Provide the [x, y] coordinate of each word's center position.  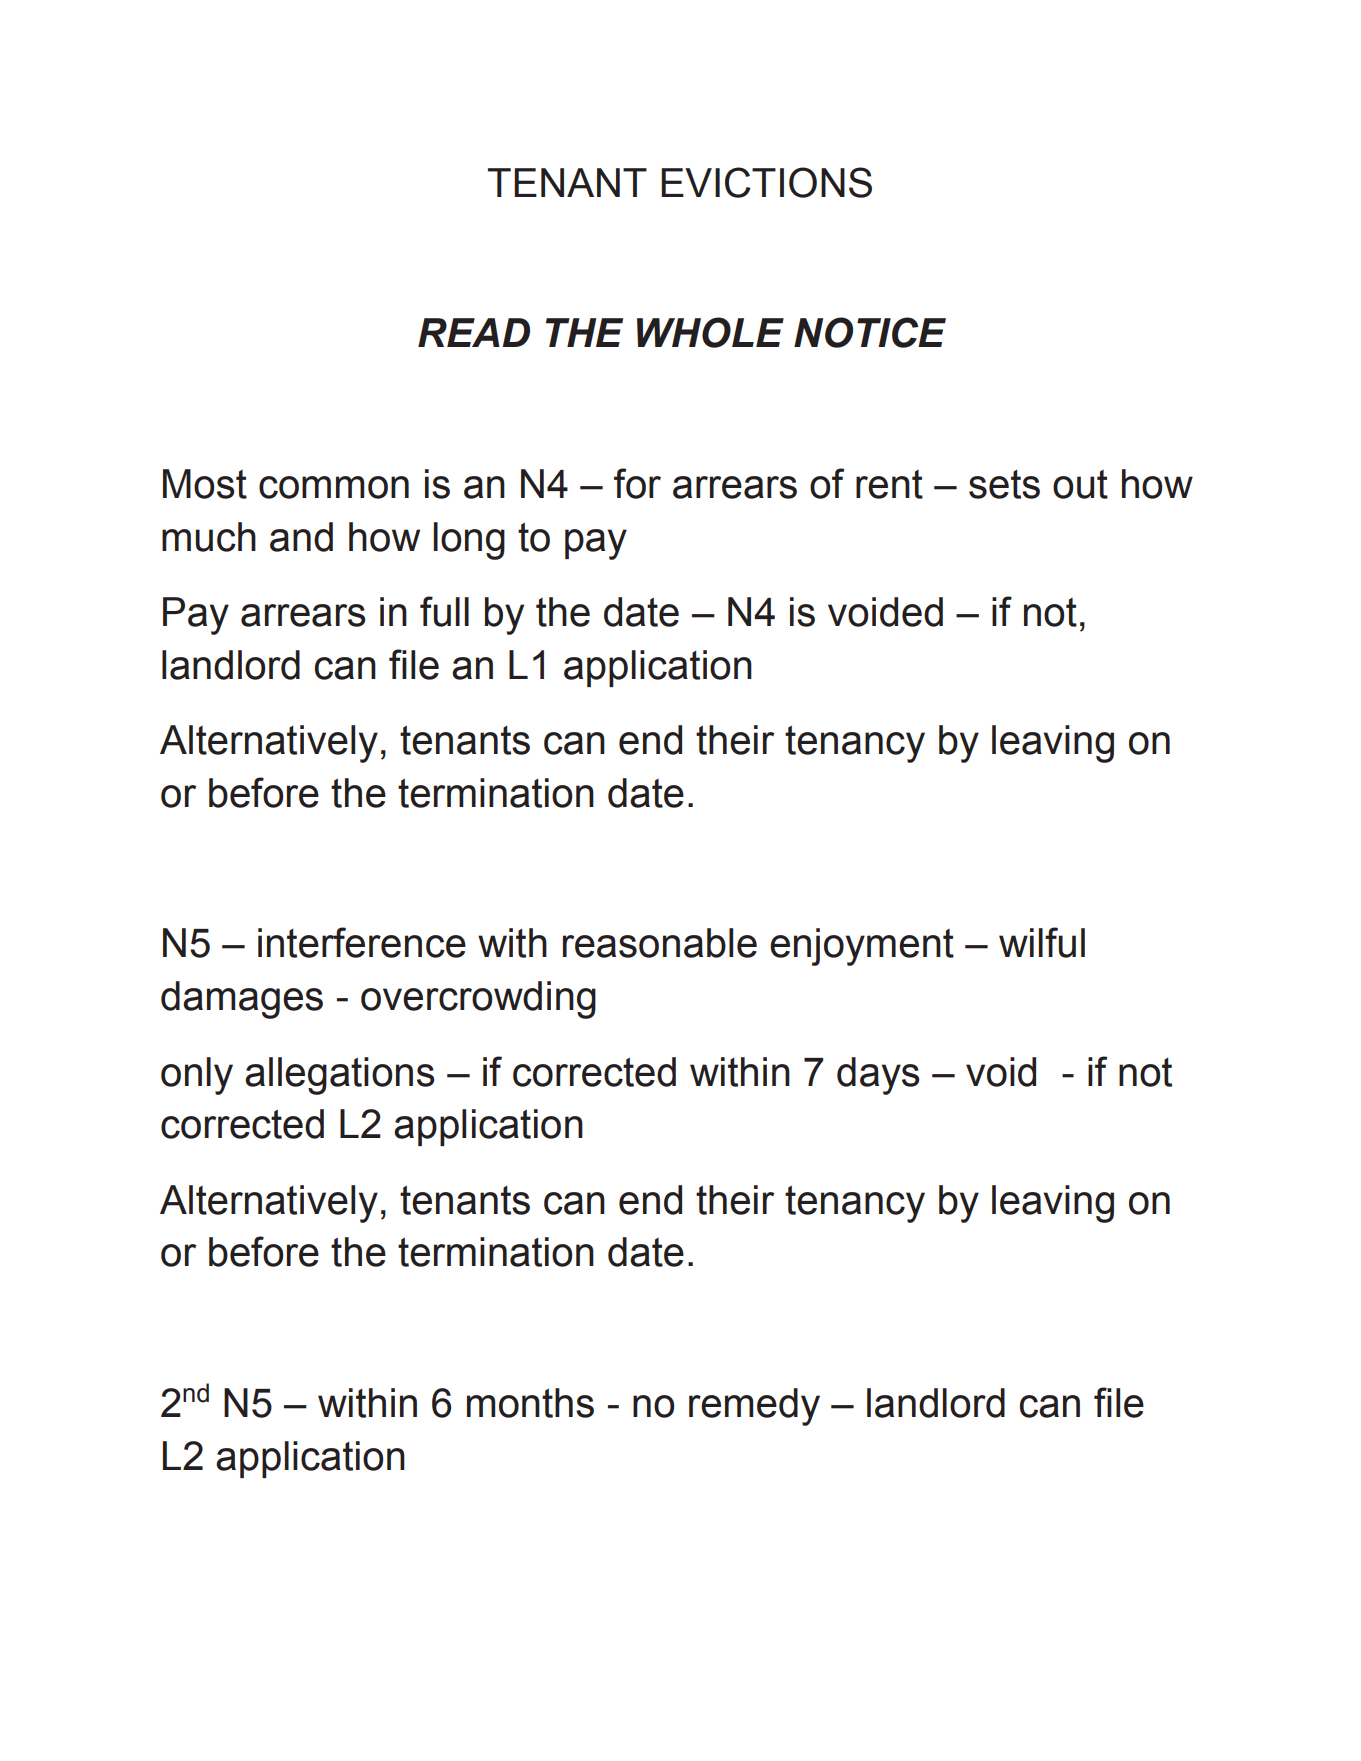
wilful [1042, 942]
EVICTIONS [766, 182]
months [530, 1403]
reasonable [660, 943]
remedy [754, 1407]
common [334, 487]
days [878, 1076]
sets [1004, 484]
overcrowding [478, 1000]
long [469, 541]
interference [362, 942]
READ [474, 332]
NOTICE [870, 332]
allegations [340, 1076]
